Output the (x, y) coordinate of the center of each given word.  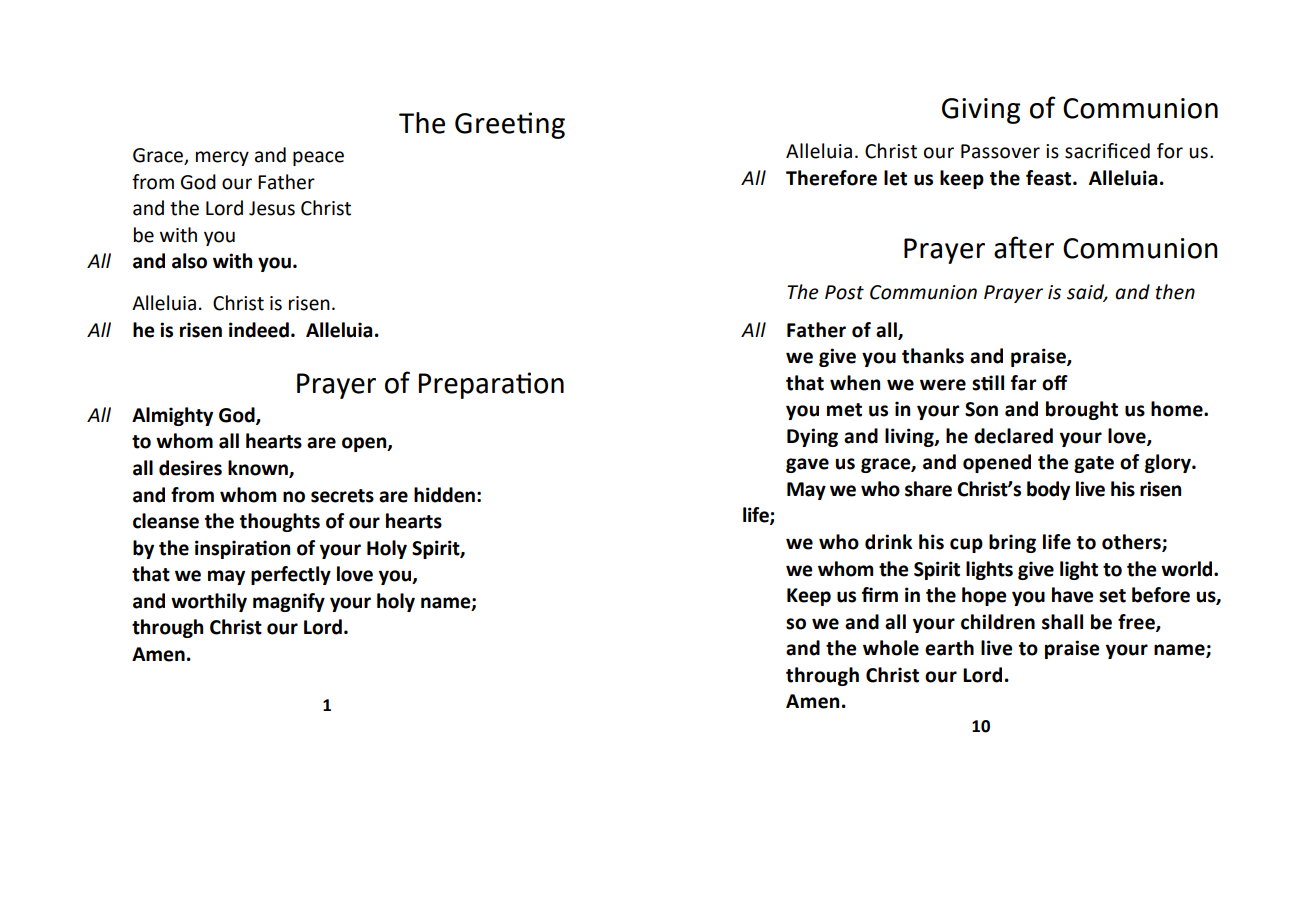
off (1055, 383)
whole (891, 648)
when (855, 383)
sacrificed (1107, 151)
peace (318, 158)
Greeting (510, 125)
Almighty (172, 416)
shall (1062, 622)
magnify (289, 602)
